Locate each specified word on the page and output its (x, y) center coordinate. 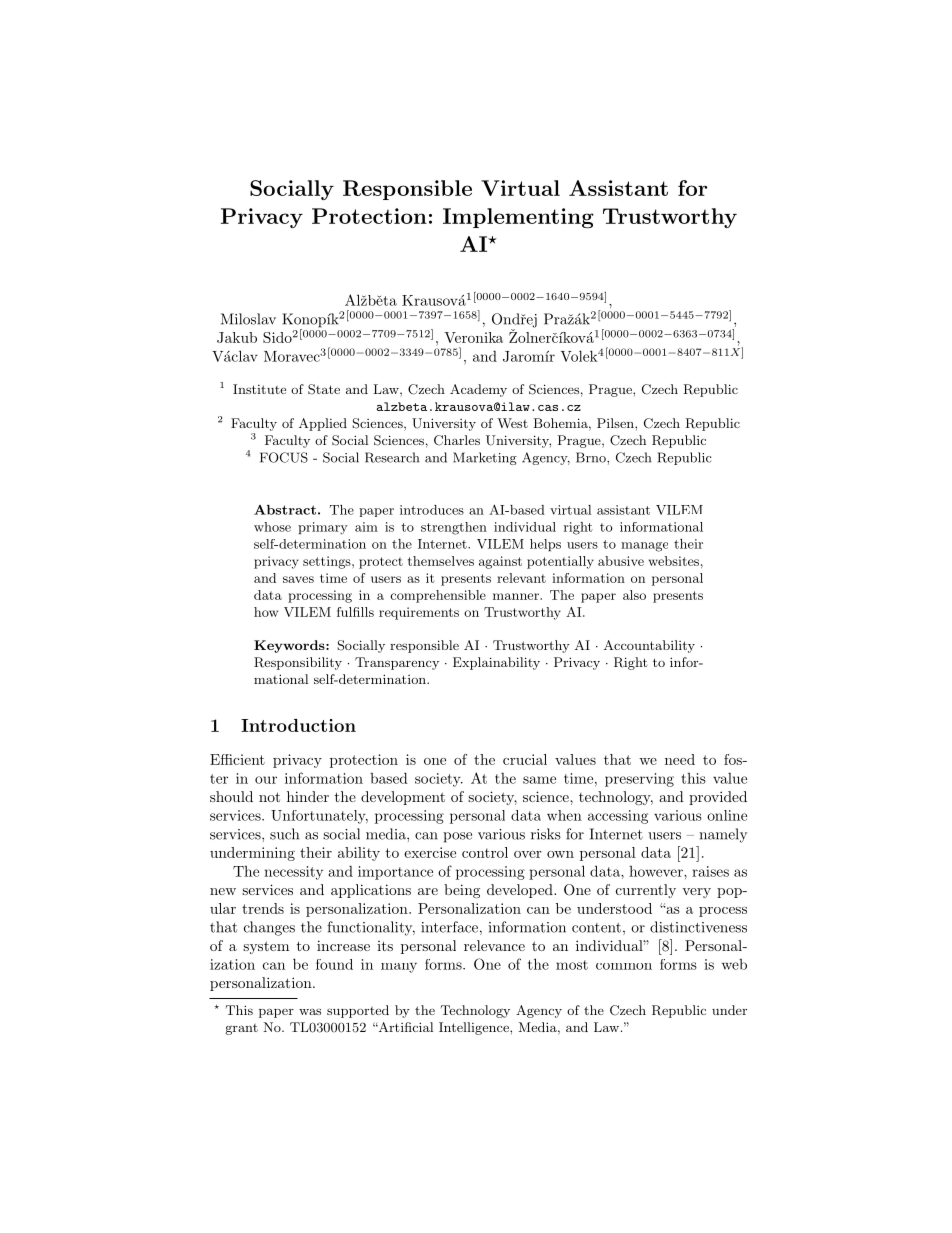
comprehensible (438, 596)
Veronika (473, 337)
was (310, 1011)
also (634, 595)
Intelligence (475, 1028)
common (624, 966)
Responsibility (298, 663)
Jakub (237, 337)
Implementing (518, 218)
